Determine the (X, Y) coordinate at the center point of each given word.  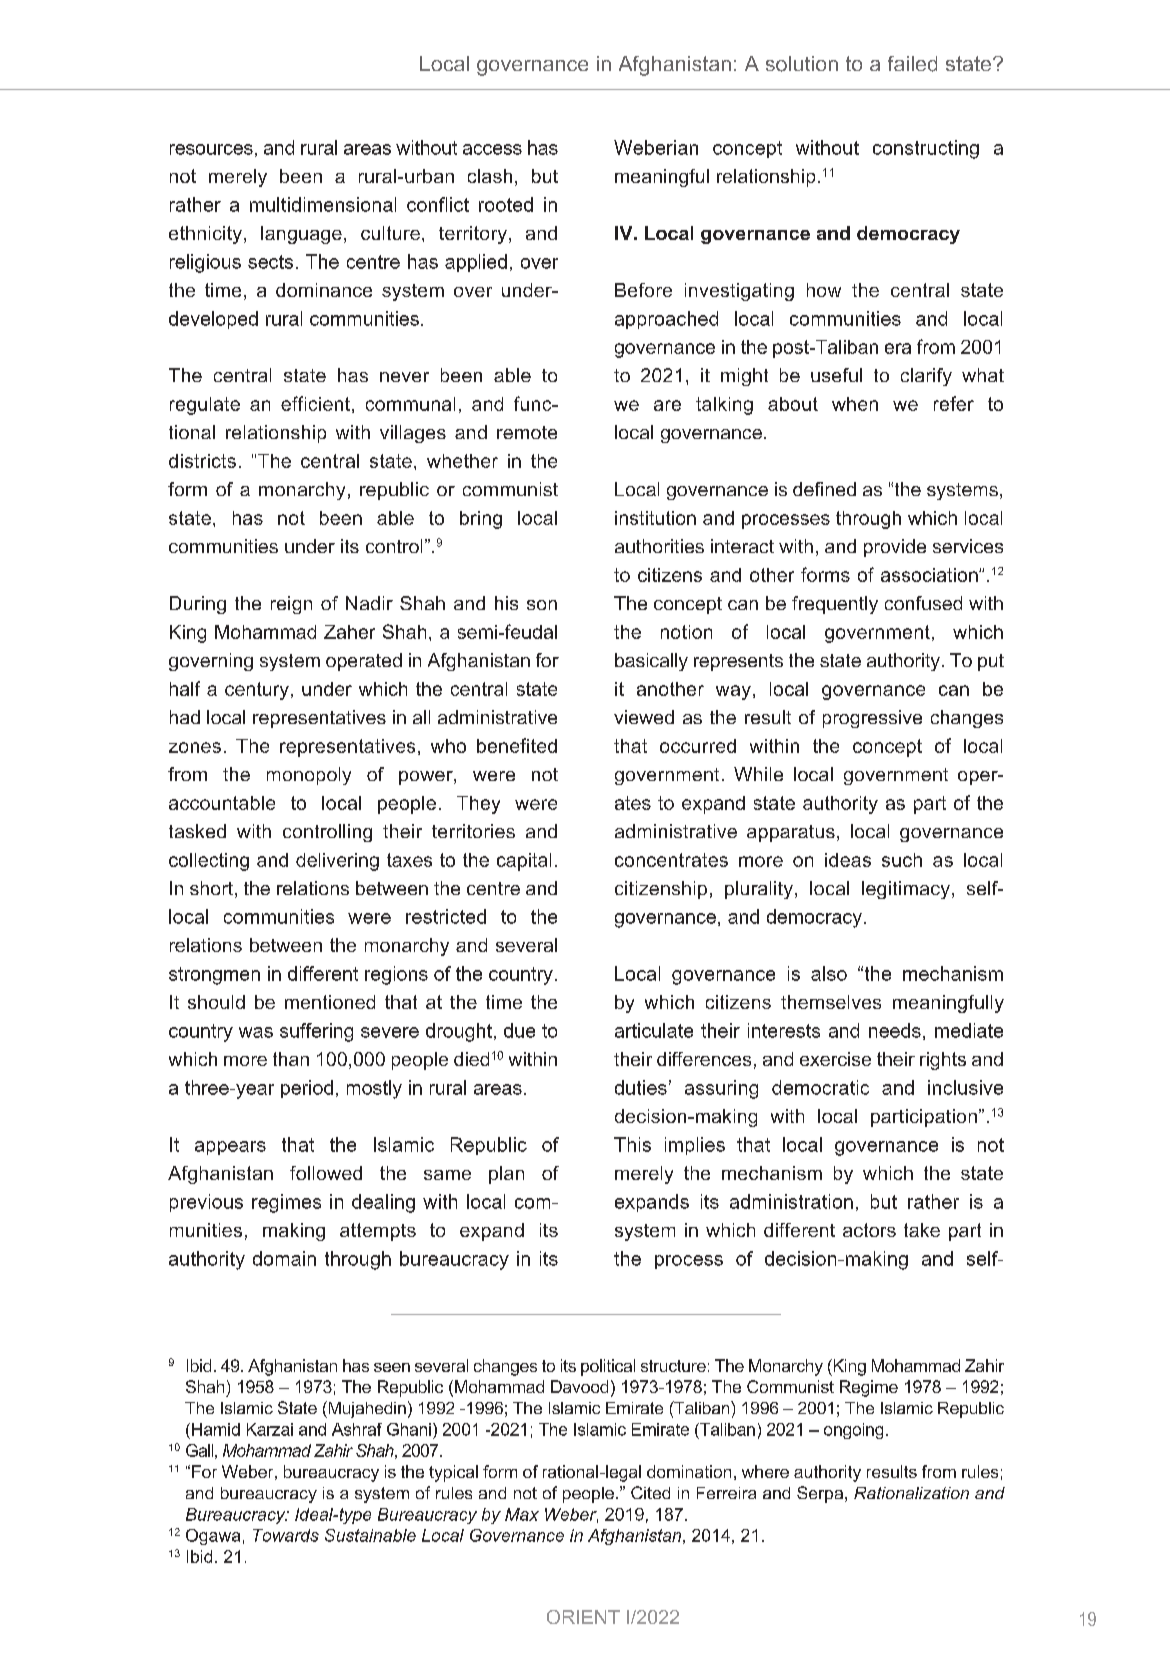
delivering (337, 862)
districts (202, 461)
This (632, 1144)
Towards (286, 1535)
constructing (926, 149)
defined (824, 489)
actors (869, 1230)
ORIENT (583, 1617)
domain (284, 1258)
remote (527, 432)
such (902, 860)
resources (211, 149)
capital (524, 862)
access (492, 149)
